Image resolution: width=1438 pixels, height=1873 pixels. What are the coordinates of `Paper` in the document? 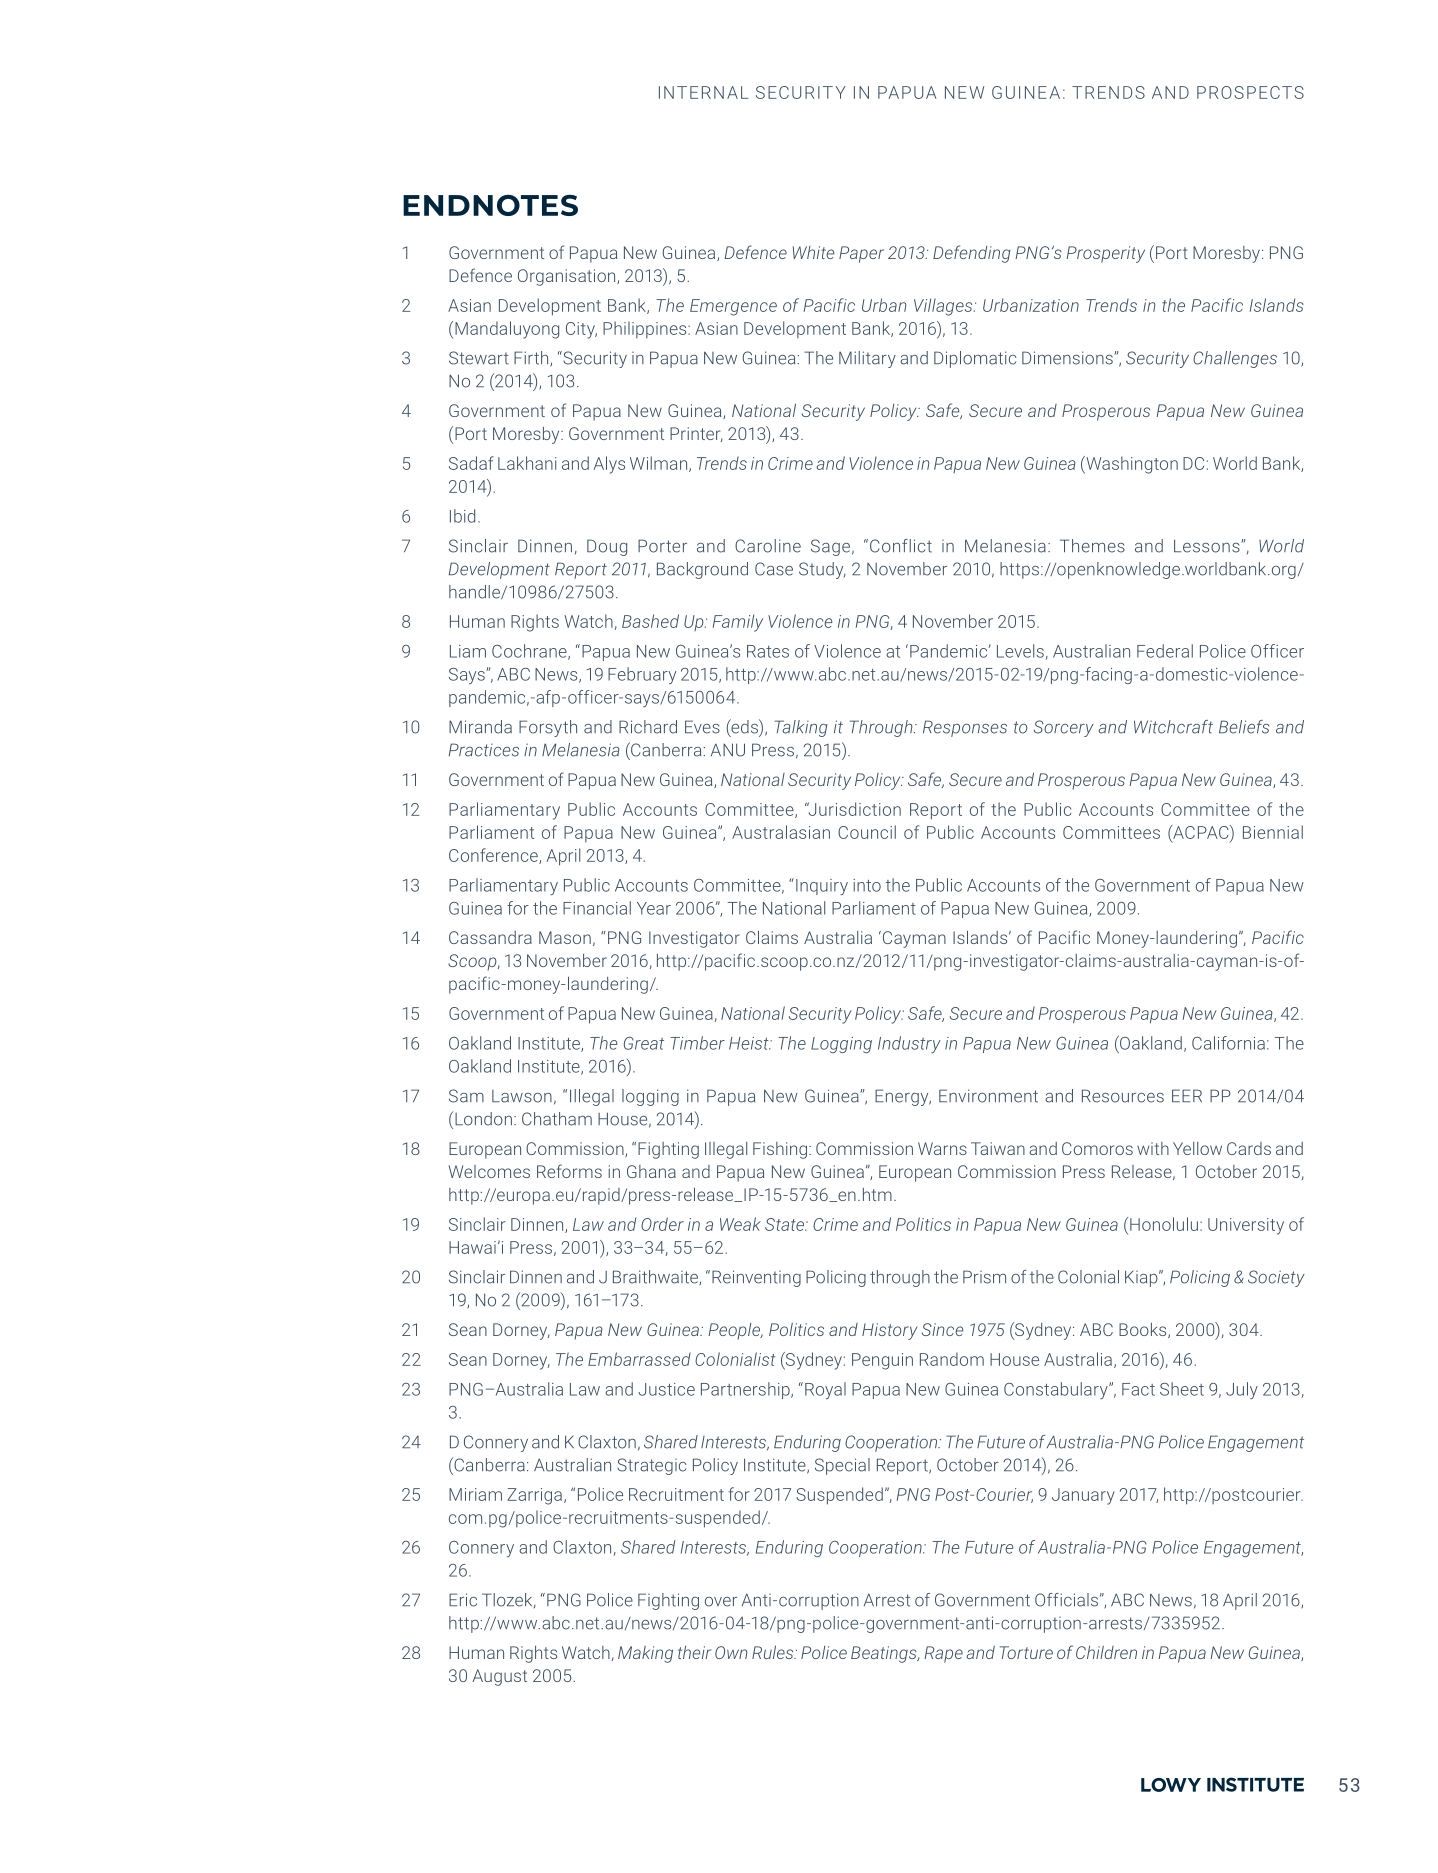 It's located at (861, 254).
